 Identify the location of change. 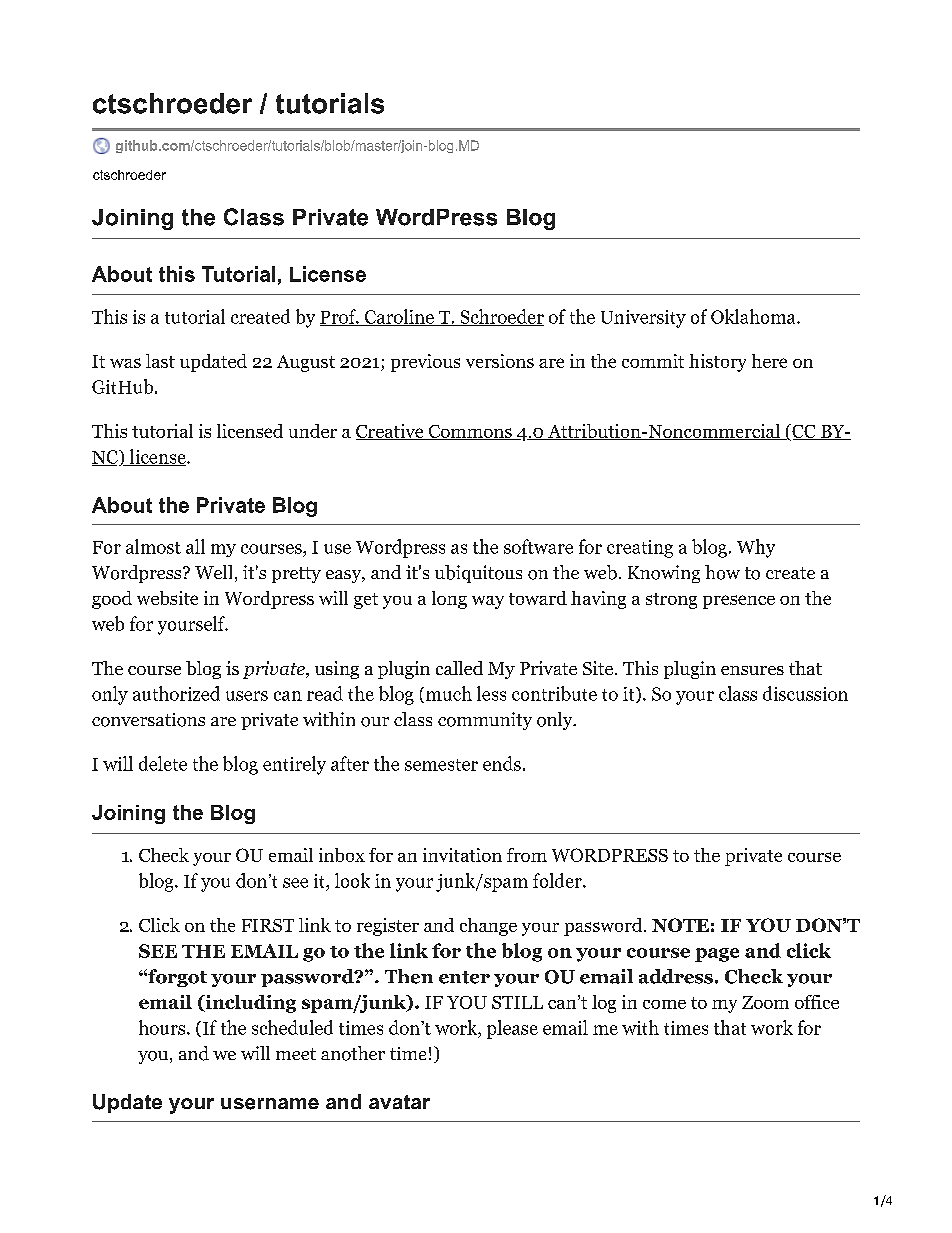
(488, 927).
